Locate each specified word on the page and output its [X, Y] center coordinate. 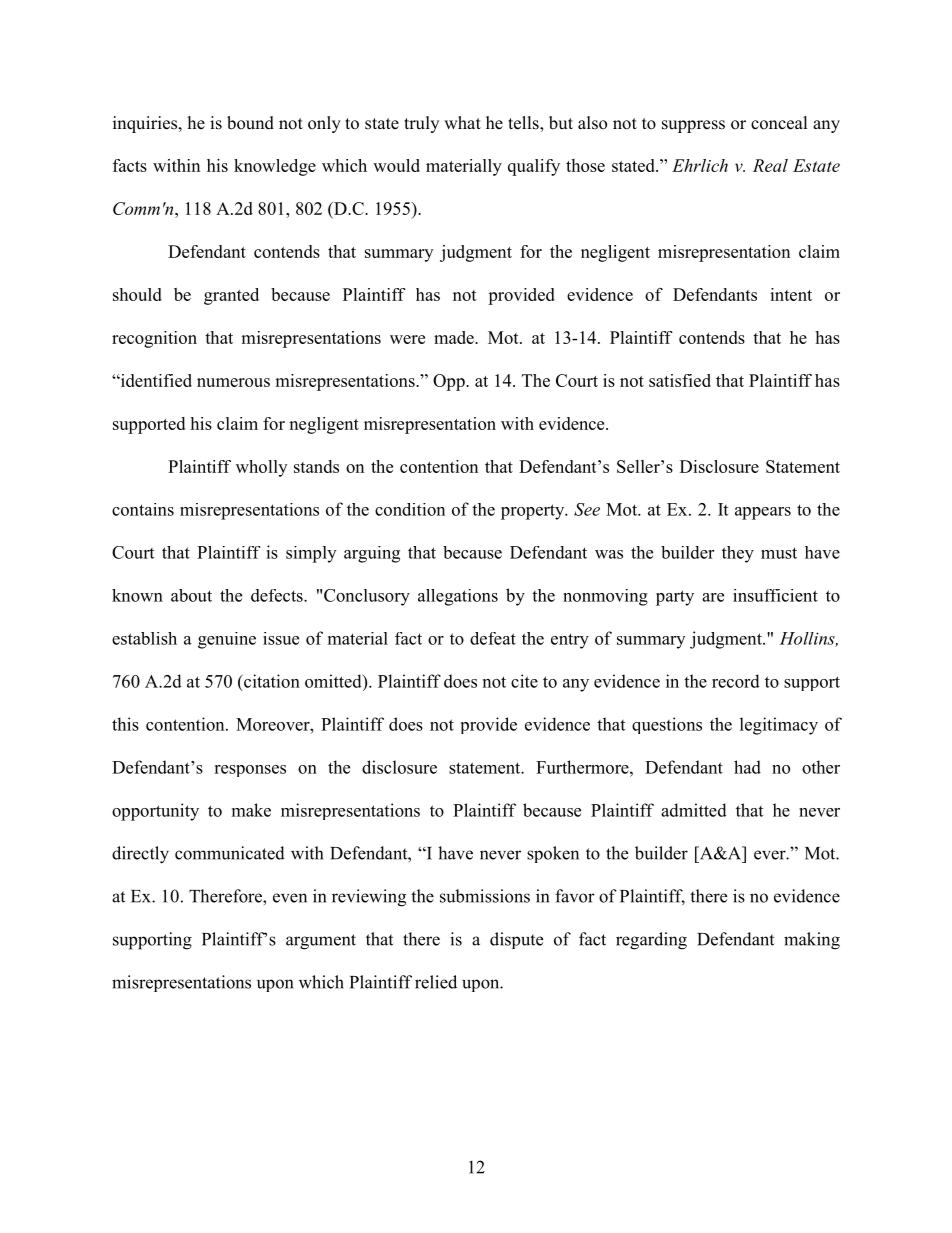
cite [524, 681]
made [455, 337]
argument [321, 942]
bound [250, 123]
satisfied [680, 380]
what [462, 122]
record [736, 681]
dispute [516, 940]
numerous [233, 382]
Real [770, 165]
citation [271, 681]
